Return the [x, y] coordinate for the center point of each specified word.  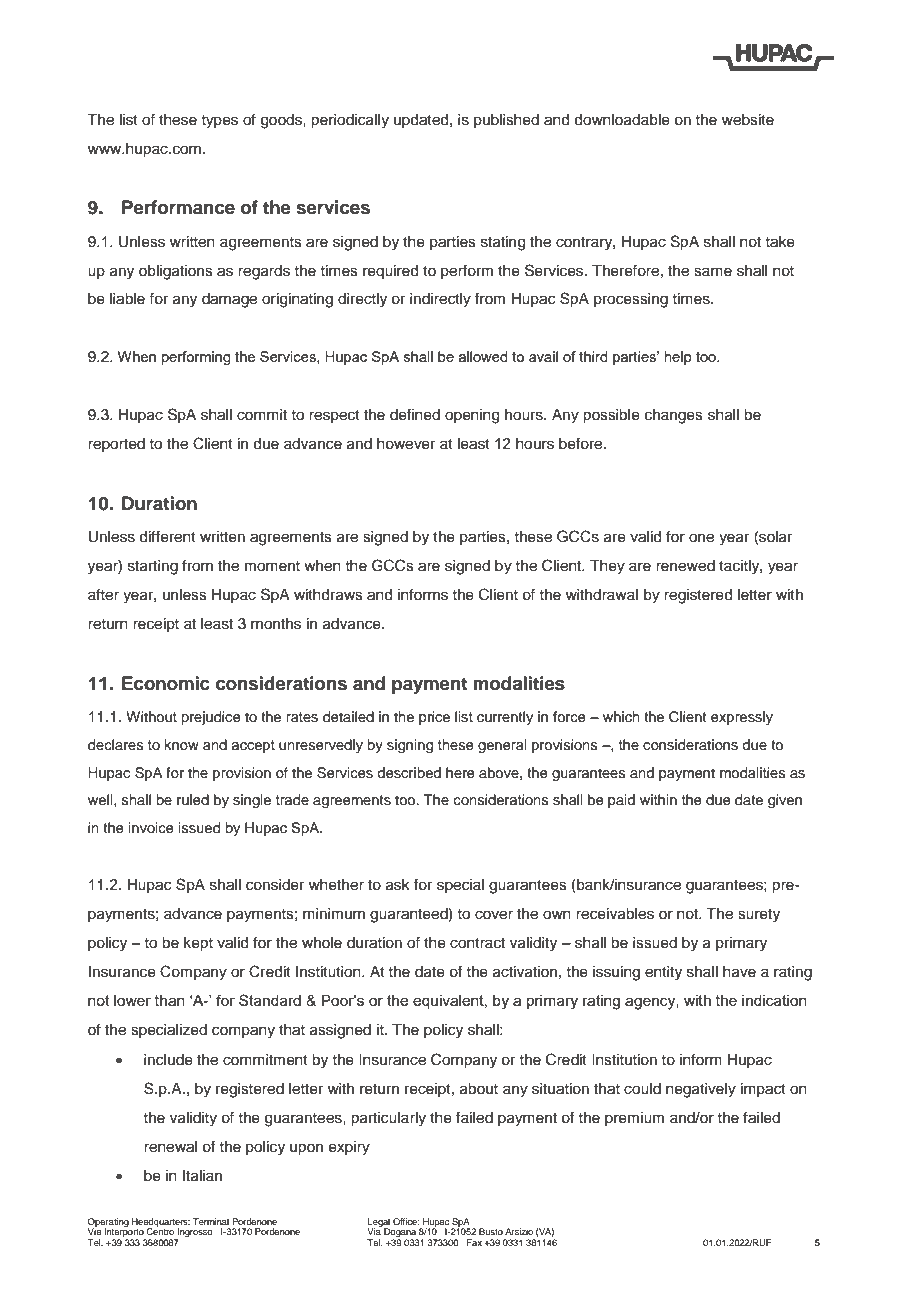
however [406, 444]
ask [398, 885]
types [219, 122]
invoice [151, 828]
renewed [685, 566]
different [167, 536]
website [748, 120]
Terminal [211, 1221]
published [506, 121]
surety [759, 916]
